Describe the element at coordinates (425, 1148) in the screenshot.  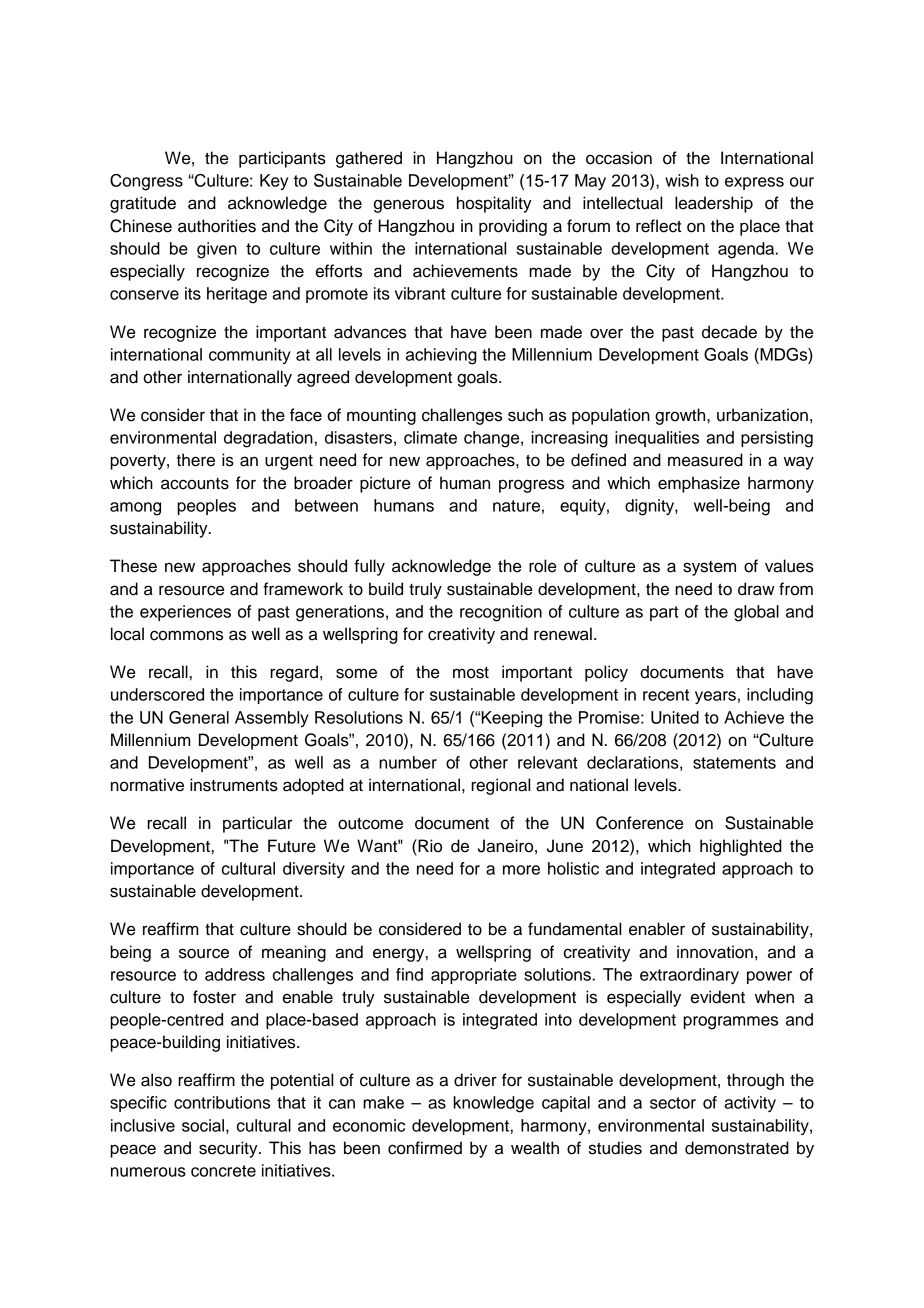
I see `confirmed` at that location.
